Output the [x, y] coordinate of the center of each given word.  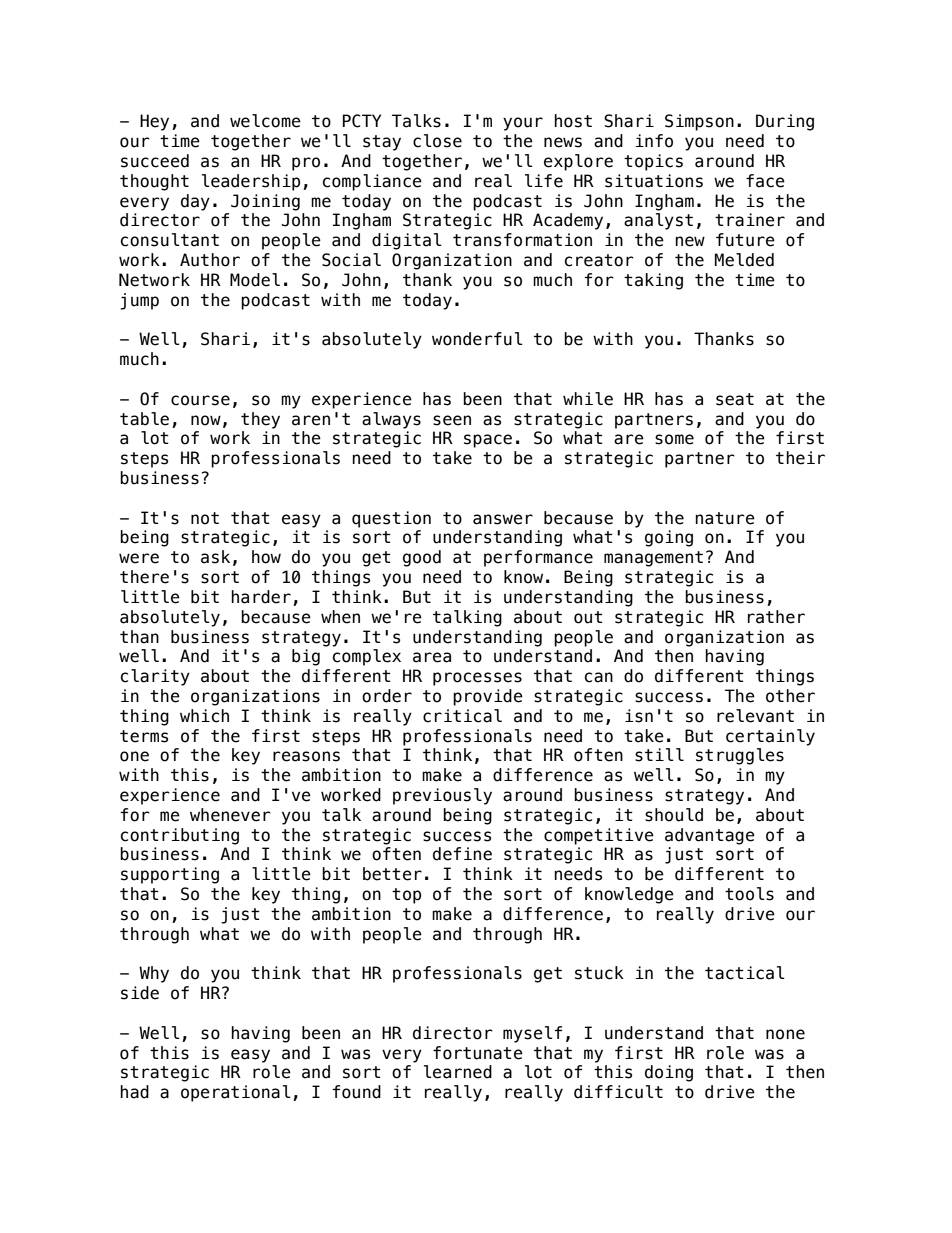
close [437, 141]
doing [669, 1073]
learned [458, 1072]
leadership [251, 182]
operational [236, 1093]
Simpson [699, 122]
